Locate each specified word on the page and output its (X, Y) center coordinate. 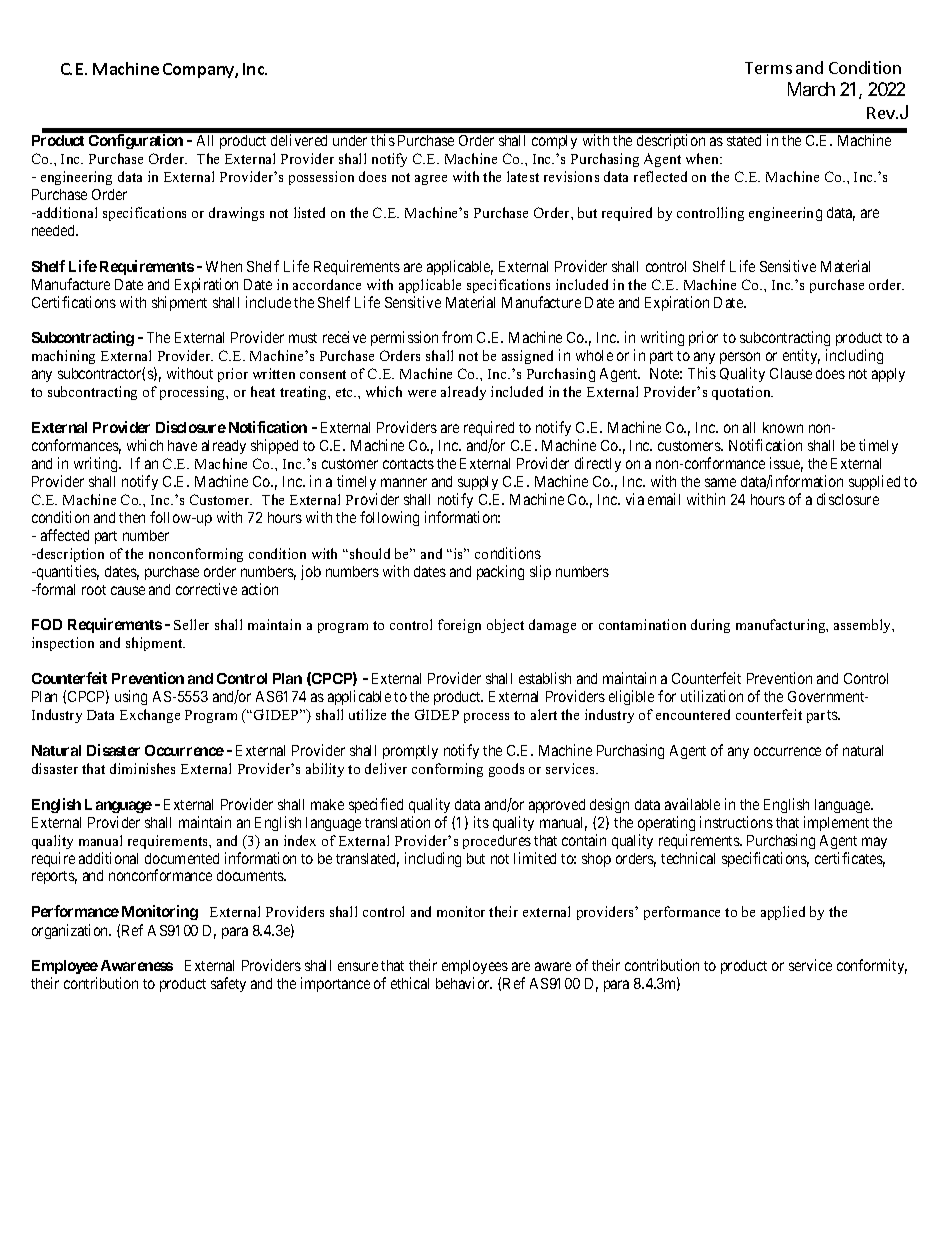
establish (545, 678)
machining (63, 357)
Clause (791, 373)
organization (71, 931)
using (131, 697)
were (422, 393)
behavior (464, 983)
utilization (712, 696)
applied (783, 913)
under (350, 140)
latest (523, 176)
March (811, 89)
